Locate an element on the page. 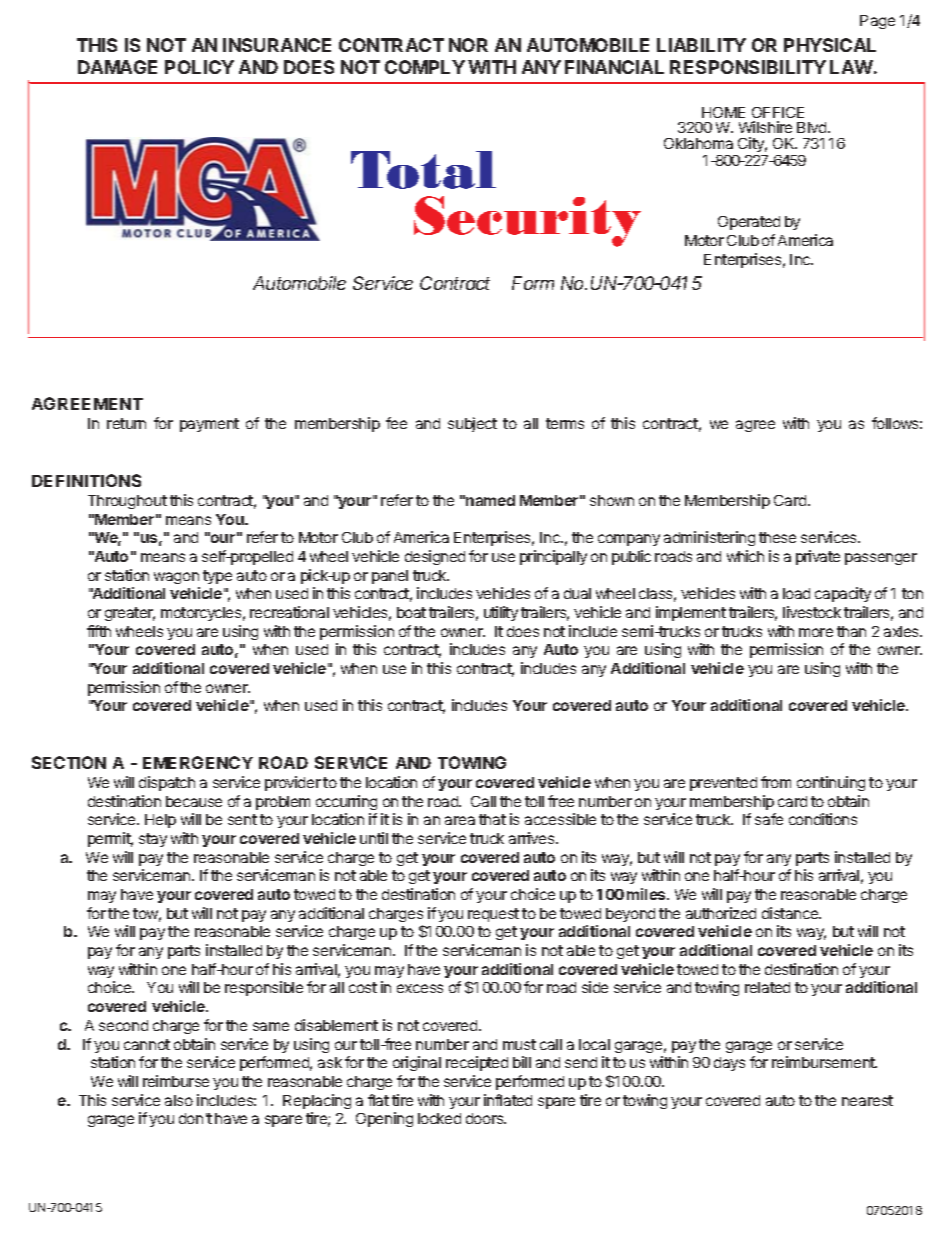 The height and width of the image is (1233, 952). also is located at coordinates (179, 1100).
